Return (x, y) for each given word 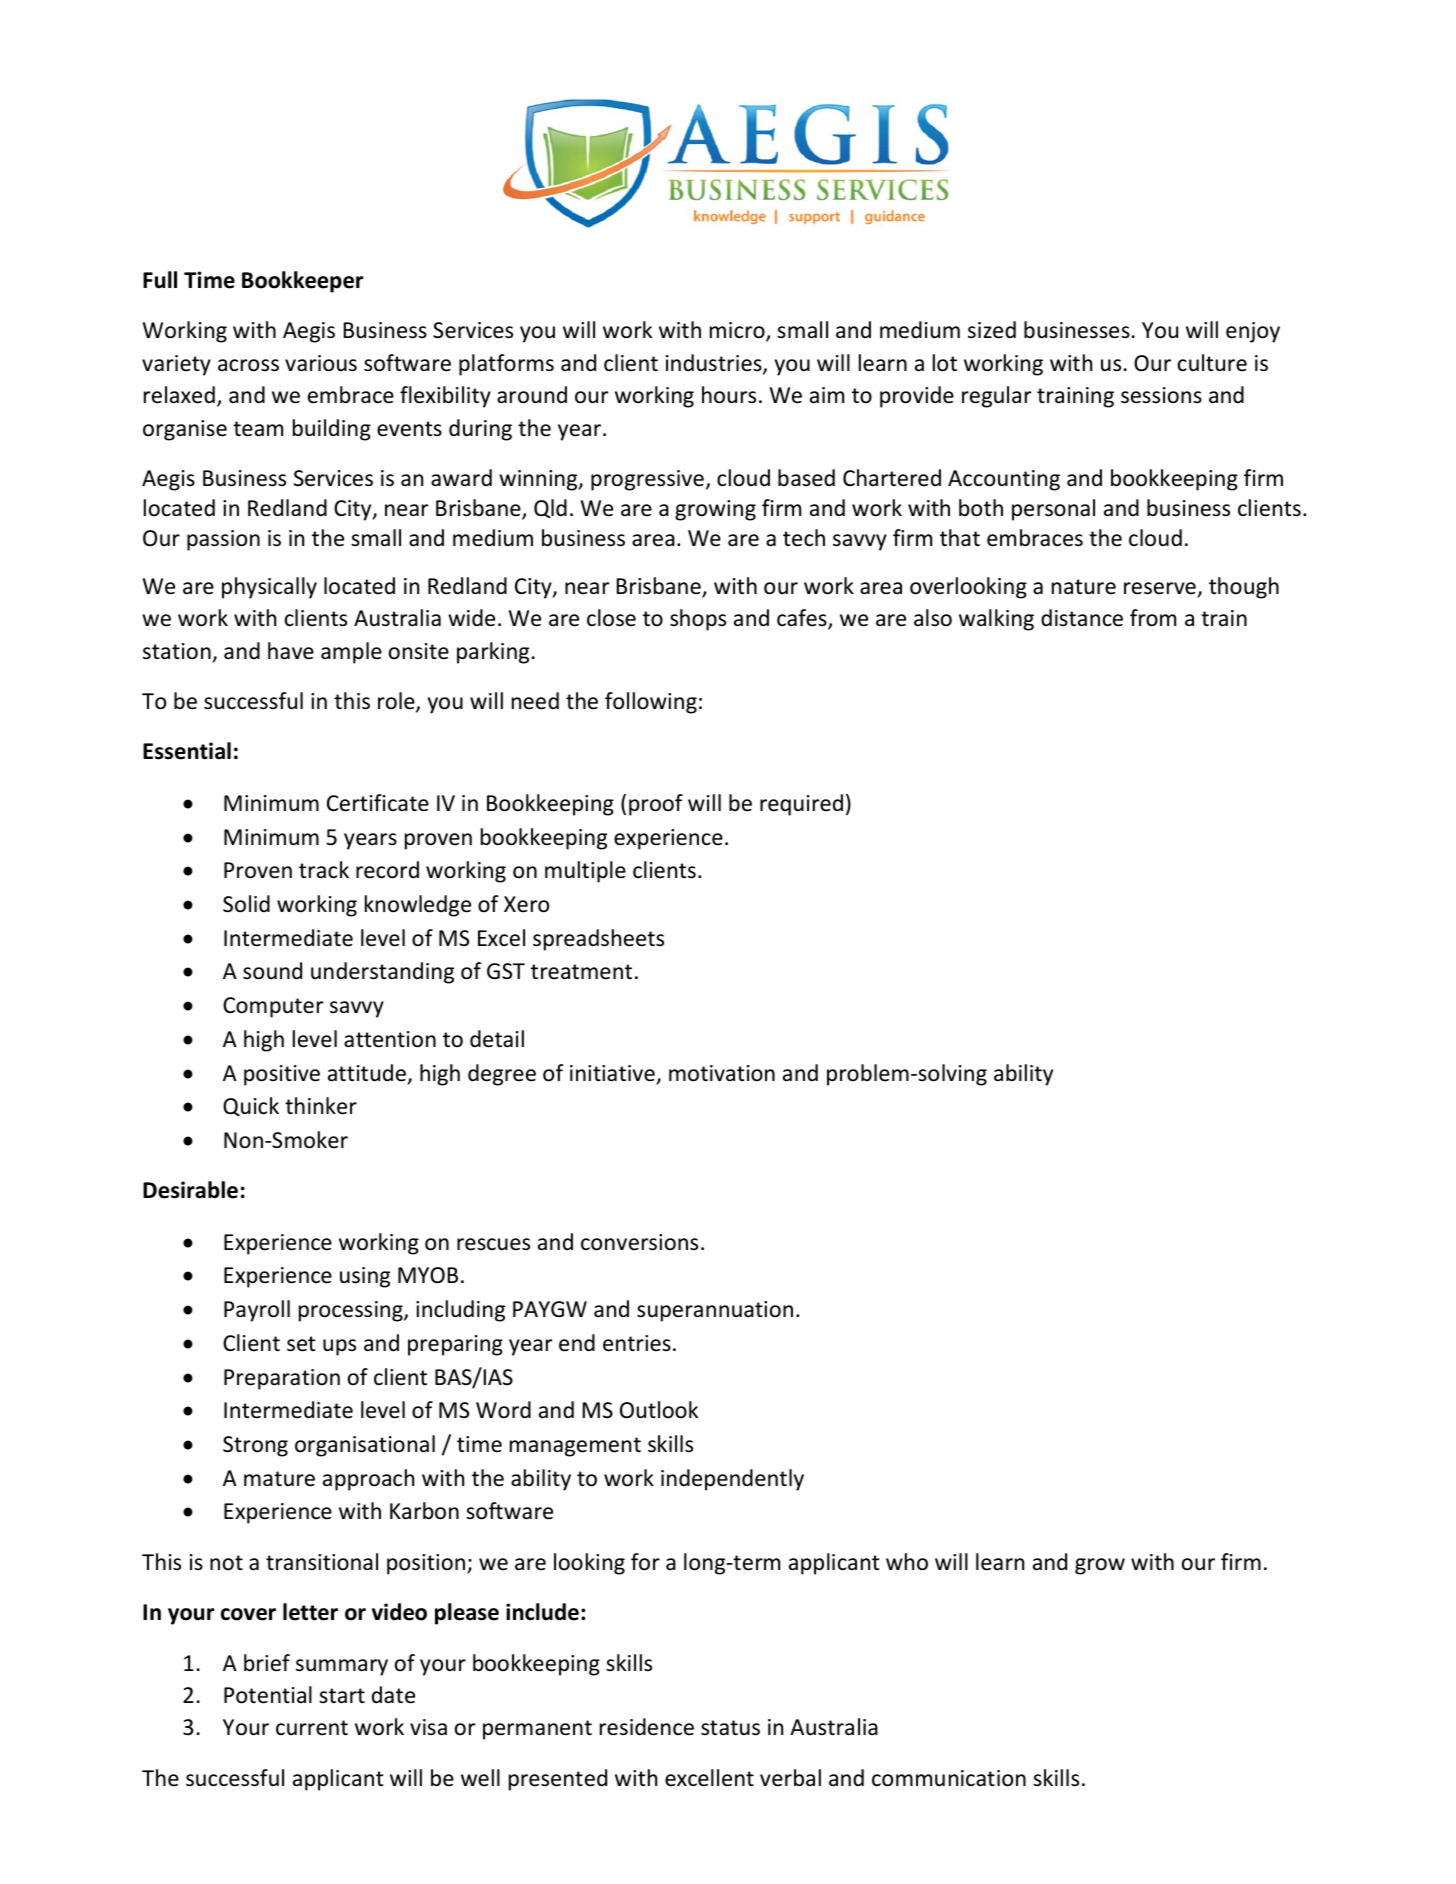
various (321, 363)
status (730, 1728)
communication (949, 1778)
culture (1212, 363)
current (312, 1728)
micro (738, 331)
